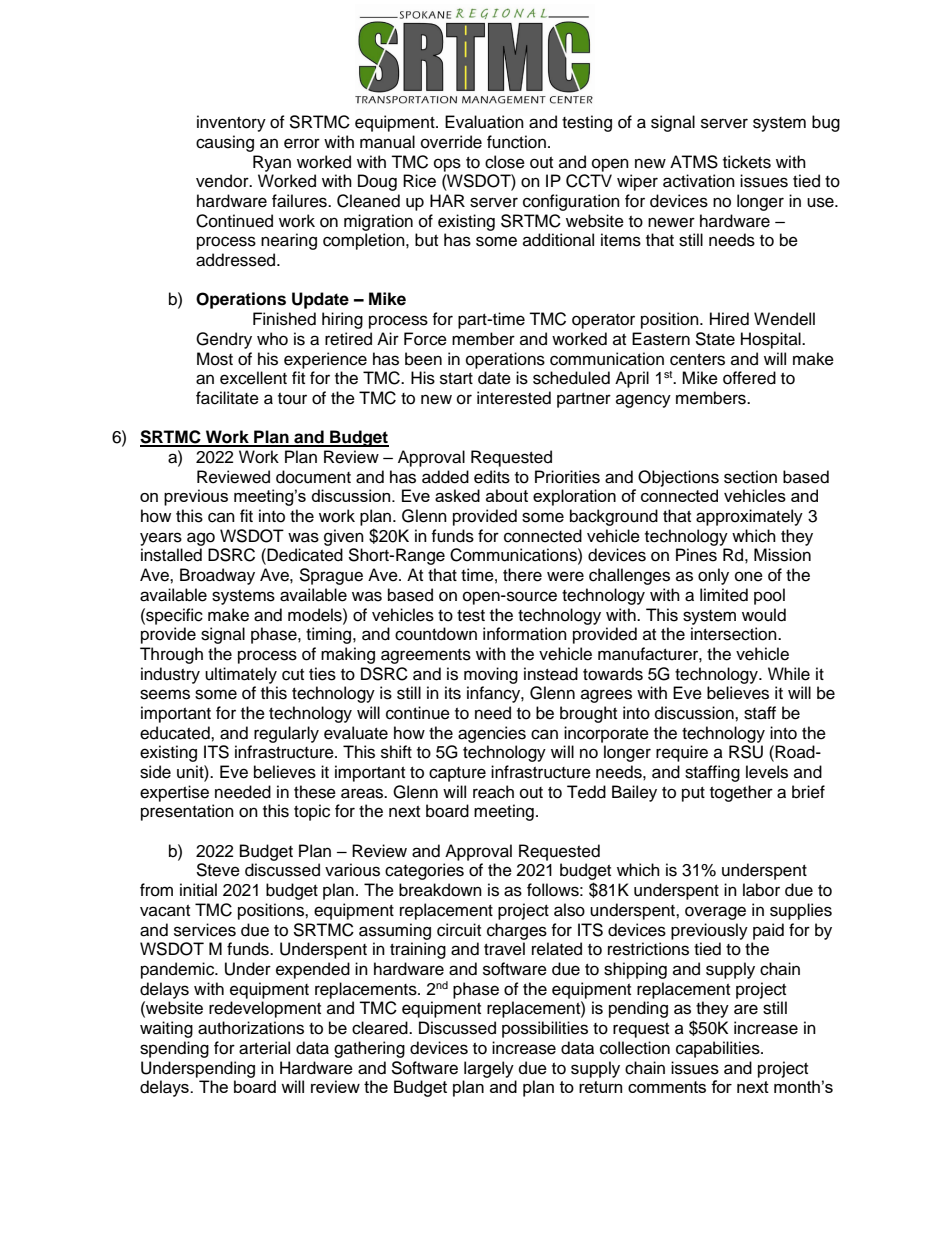  Describe the element at coordinates (505, 162) in the image. I see `close` at that location.
